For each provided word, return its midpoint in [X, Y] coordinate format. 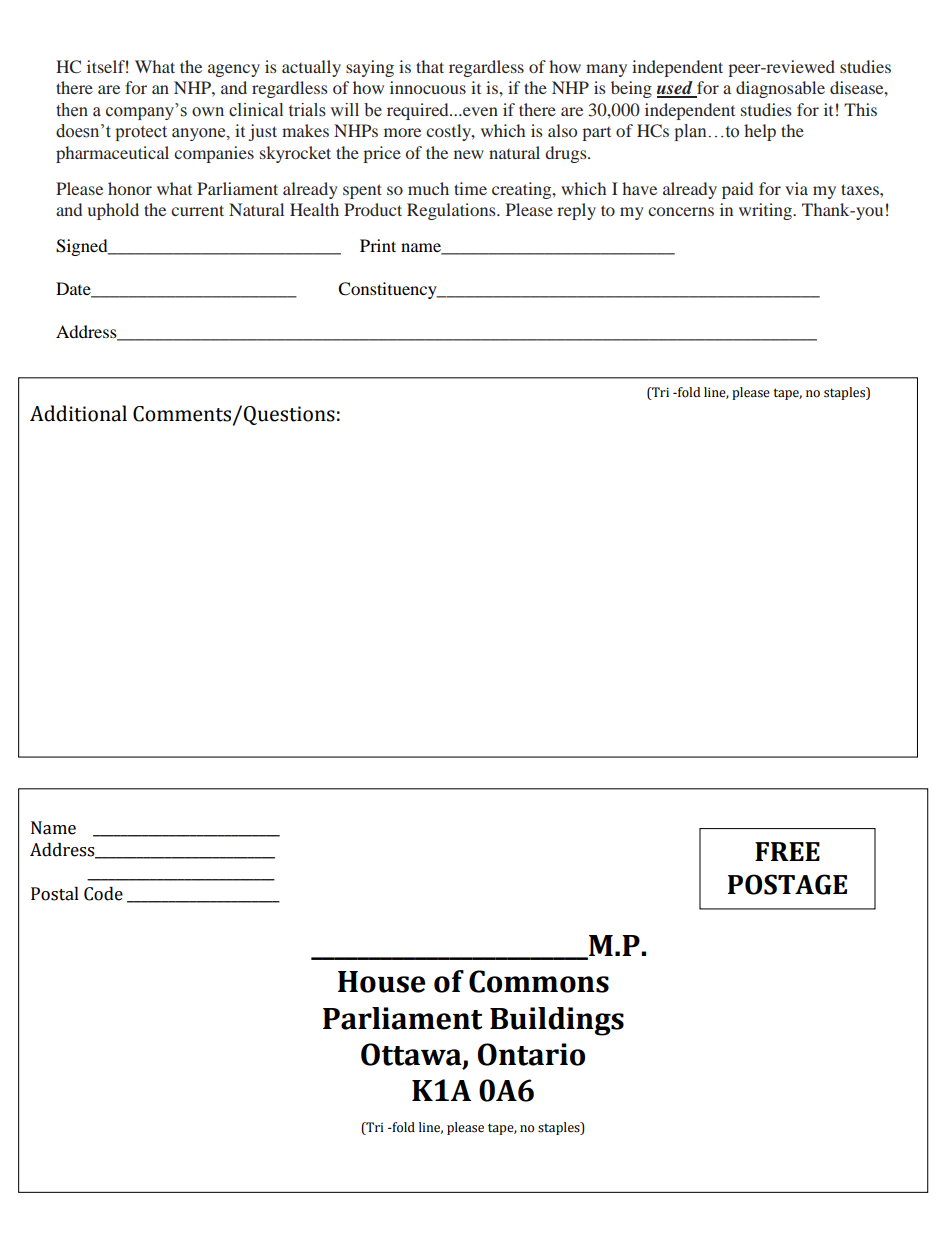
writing [766, 211]
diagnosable [780, 89]
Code [103, 894]
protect [141, 133]
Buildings [557, 1021]
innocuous [428, 87]
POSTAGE [787, 884]
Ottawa [412, 1055]
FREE [787, 851]
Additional [78, 413]
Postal [55, 894]
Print [378, 245]
